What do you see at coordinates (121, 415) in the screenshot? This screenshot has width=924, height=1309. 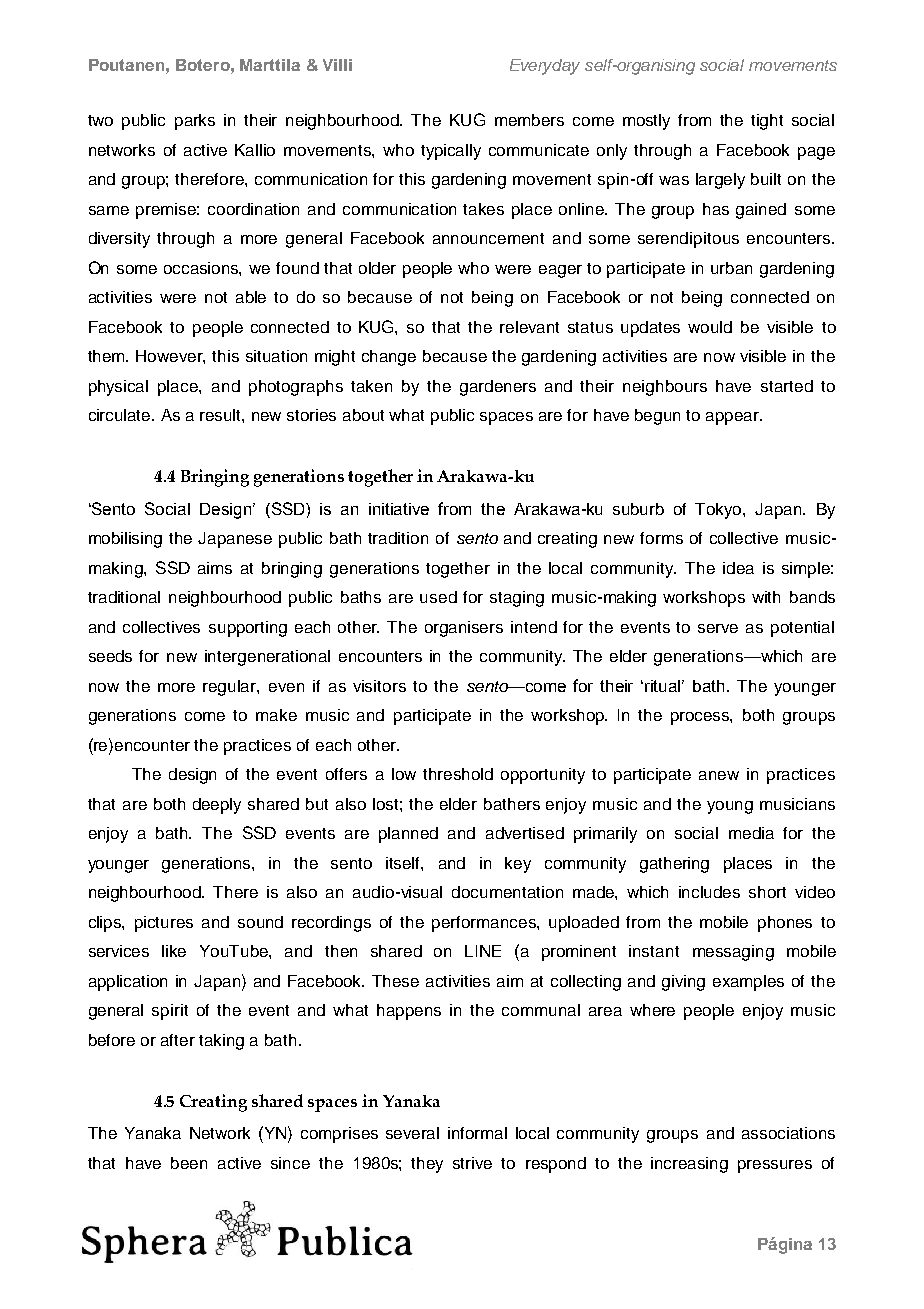 I see `circulate` at bounding box center [121, 415].
